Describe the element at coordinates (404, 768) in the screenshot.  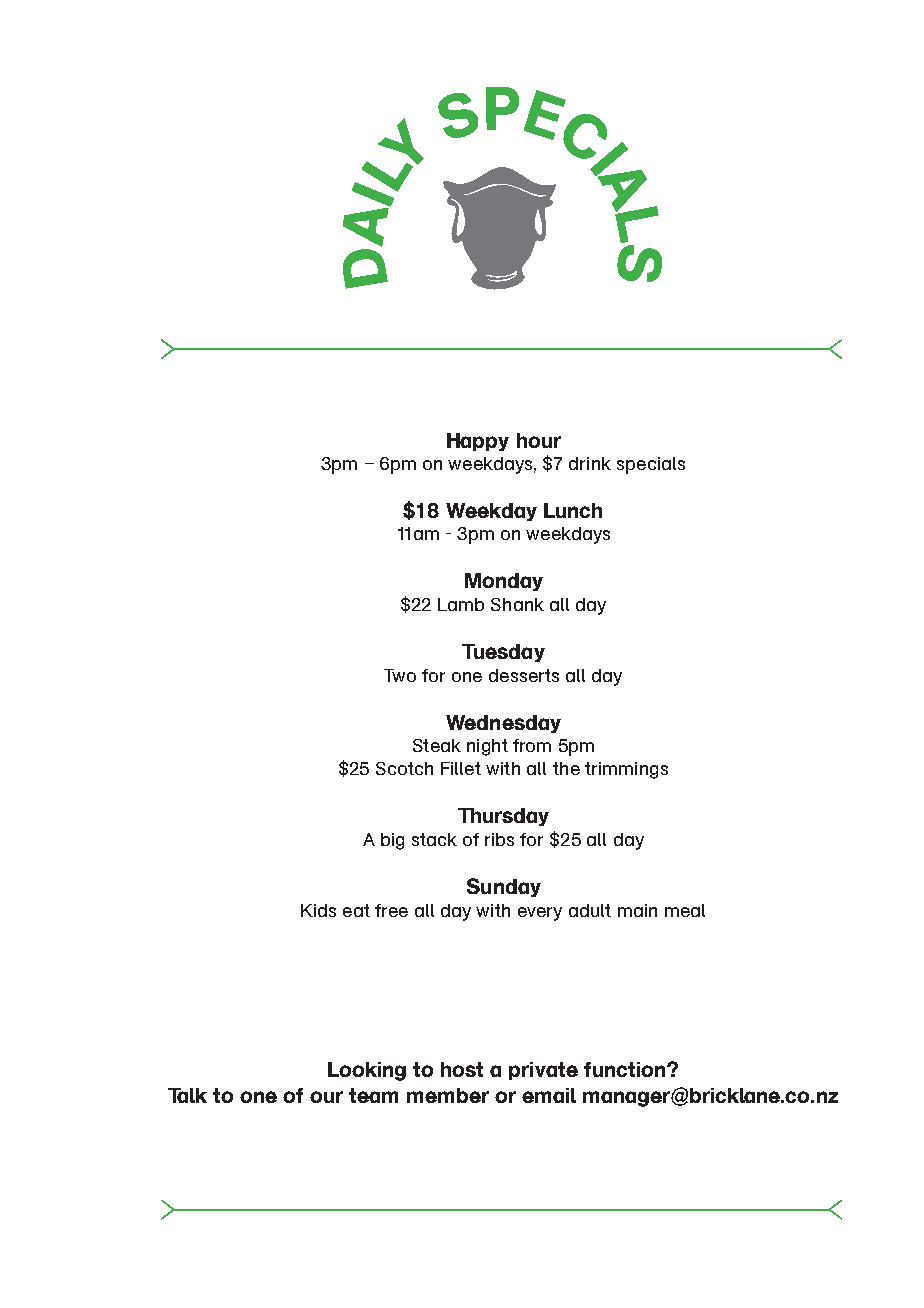
I see `Scotch` at that location.
